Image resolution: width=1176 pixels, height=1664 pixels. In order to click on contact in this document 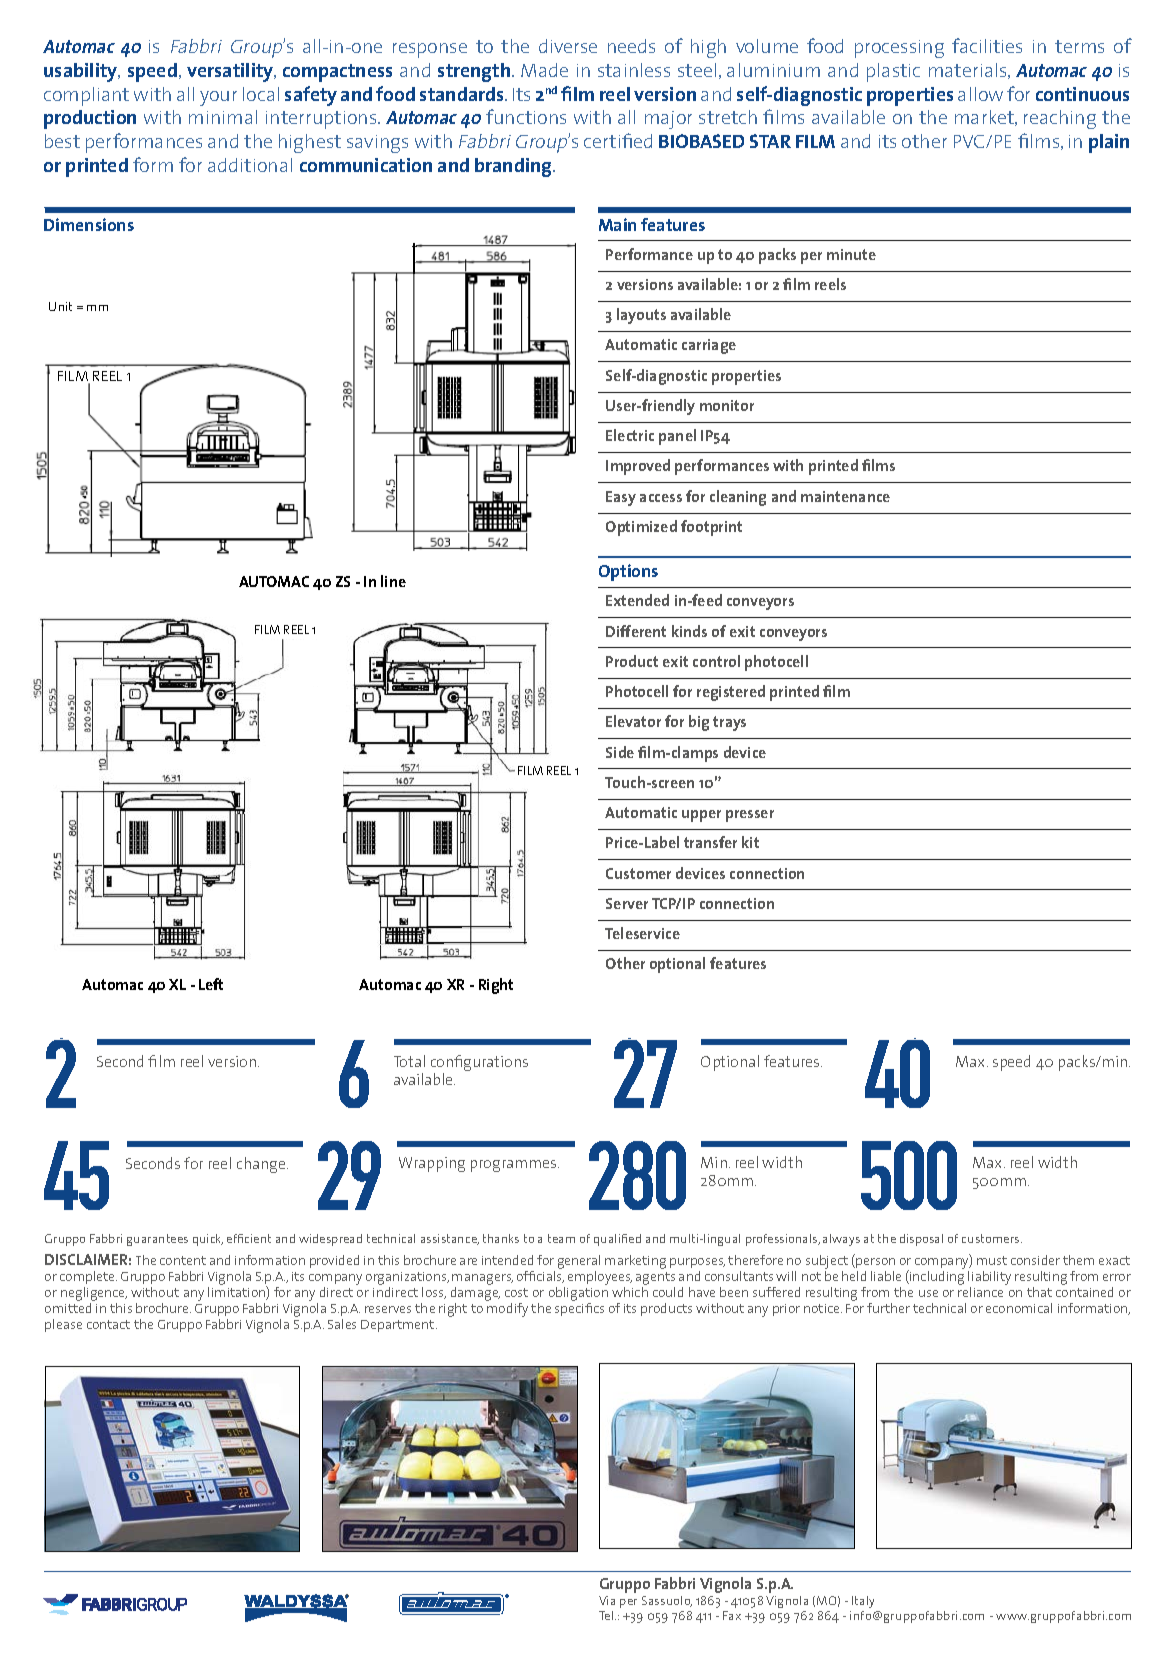, I will do `click(108, 1324)`.
